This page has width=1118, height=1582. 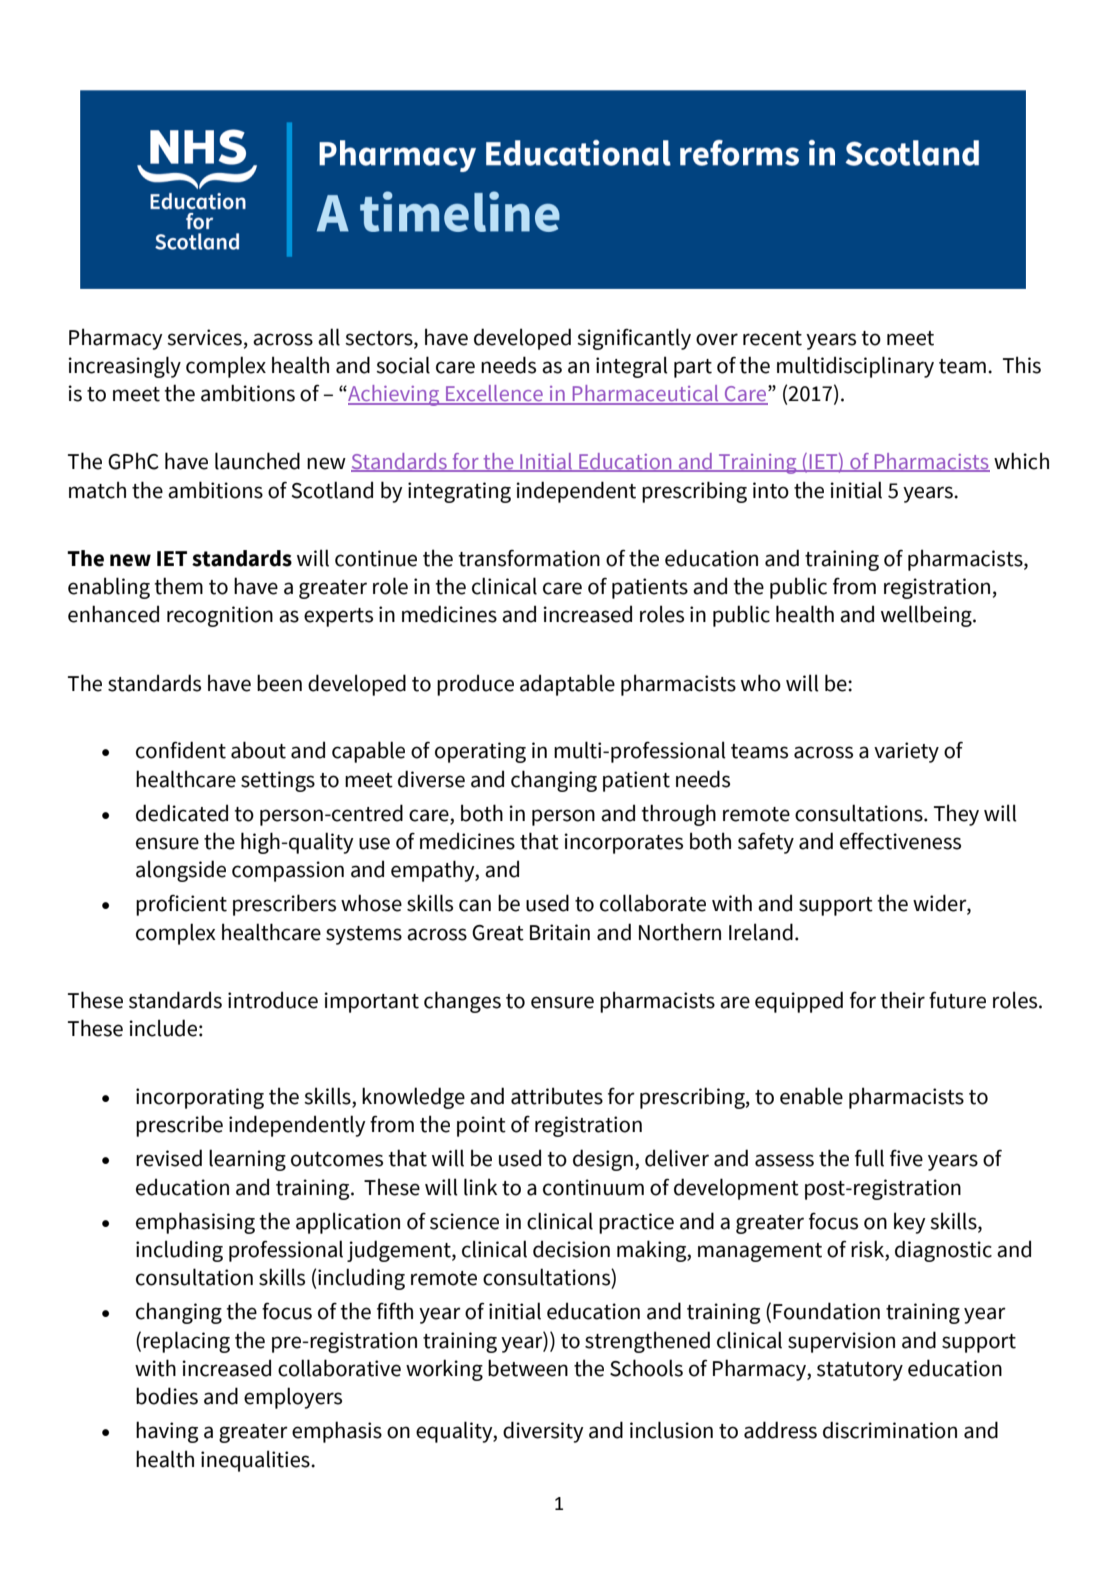 What do you see at coordinates (181, 905) in the page?
I see `proficient` at bounding box center [181, 905].
